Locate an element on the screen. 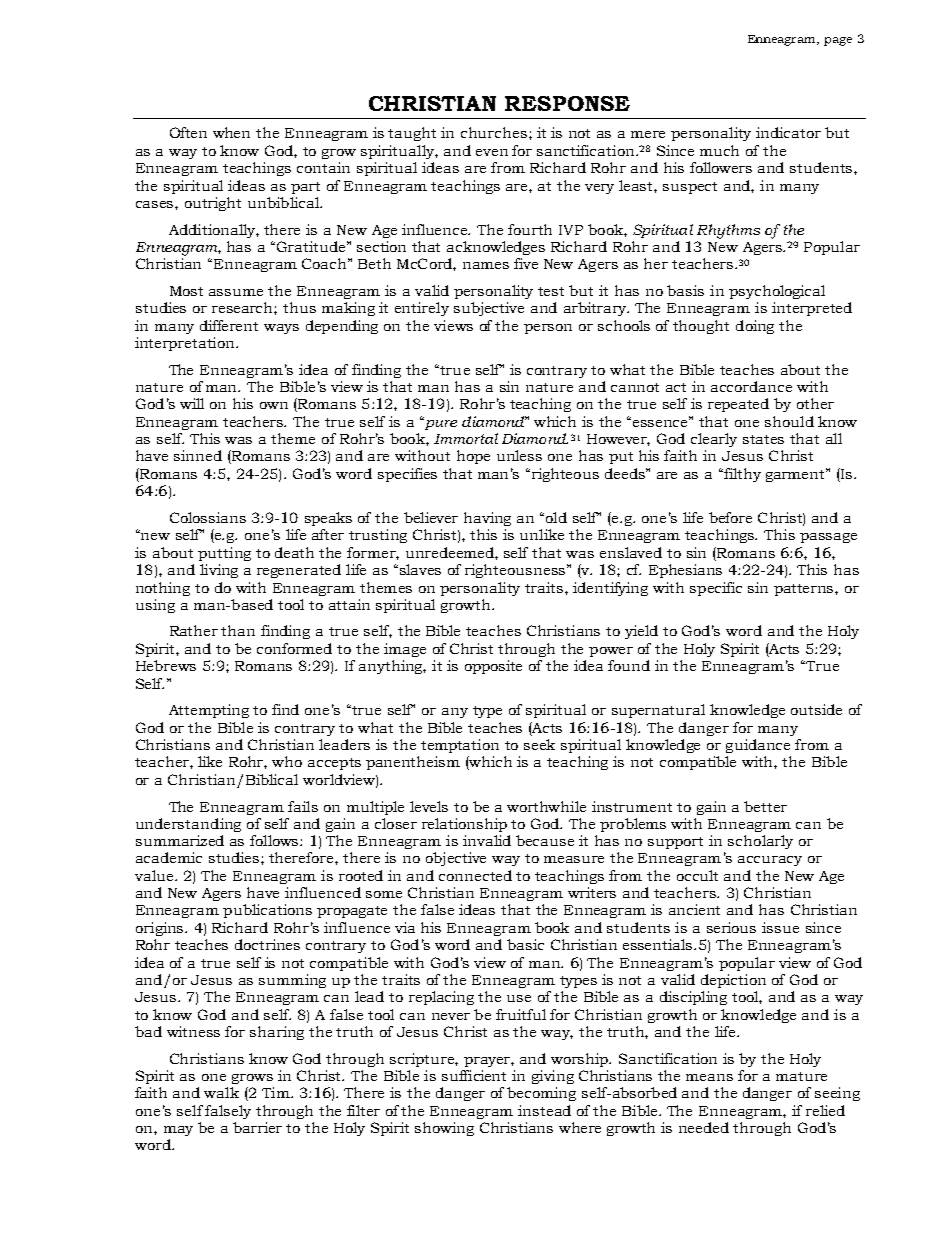 The width and height of the screenshot is (952, 1233). indicator is located at coordinates (788, 132).
